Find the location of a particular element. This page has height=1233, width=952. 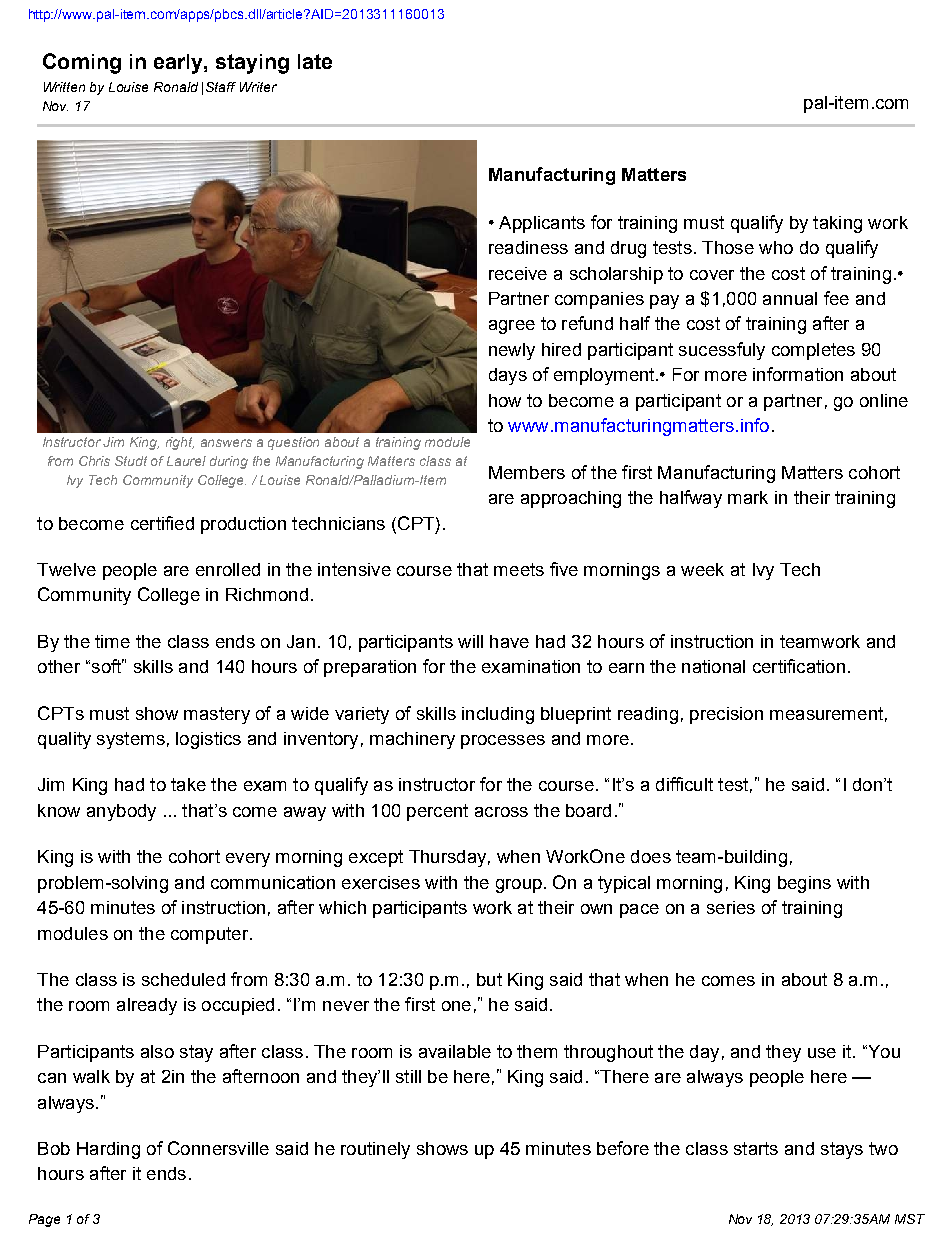

starts is located at coordinates (756, 1148).
